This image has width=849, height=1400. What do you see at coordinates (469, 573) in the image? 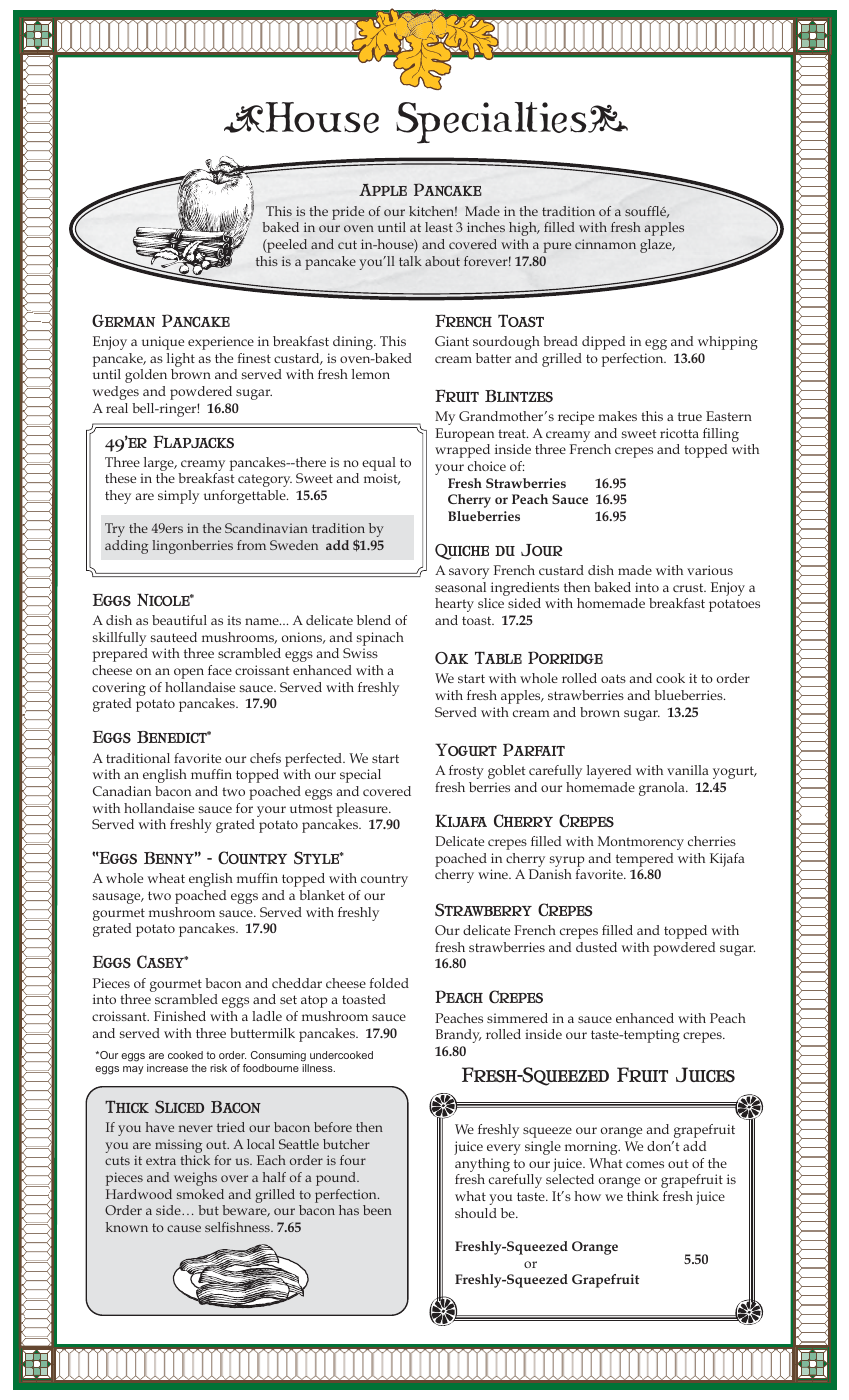
I see `savory` at bounding box center [469, 573].
